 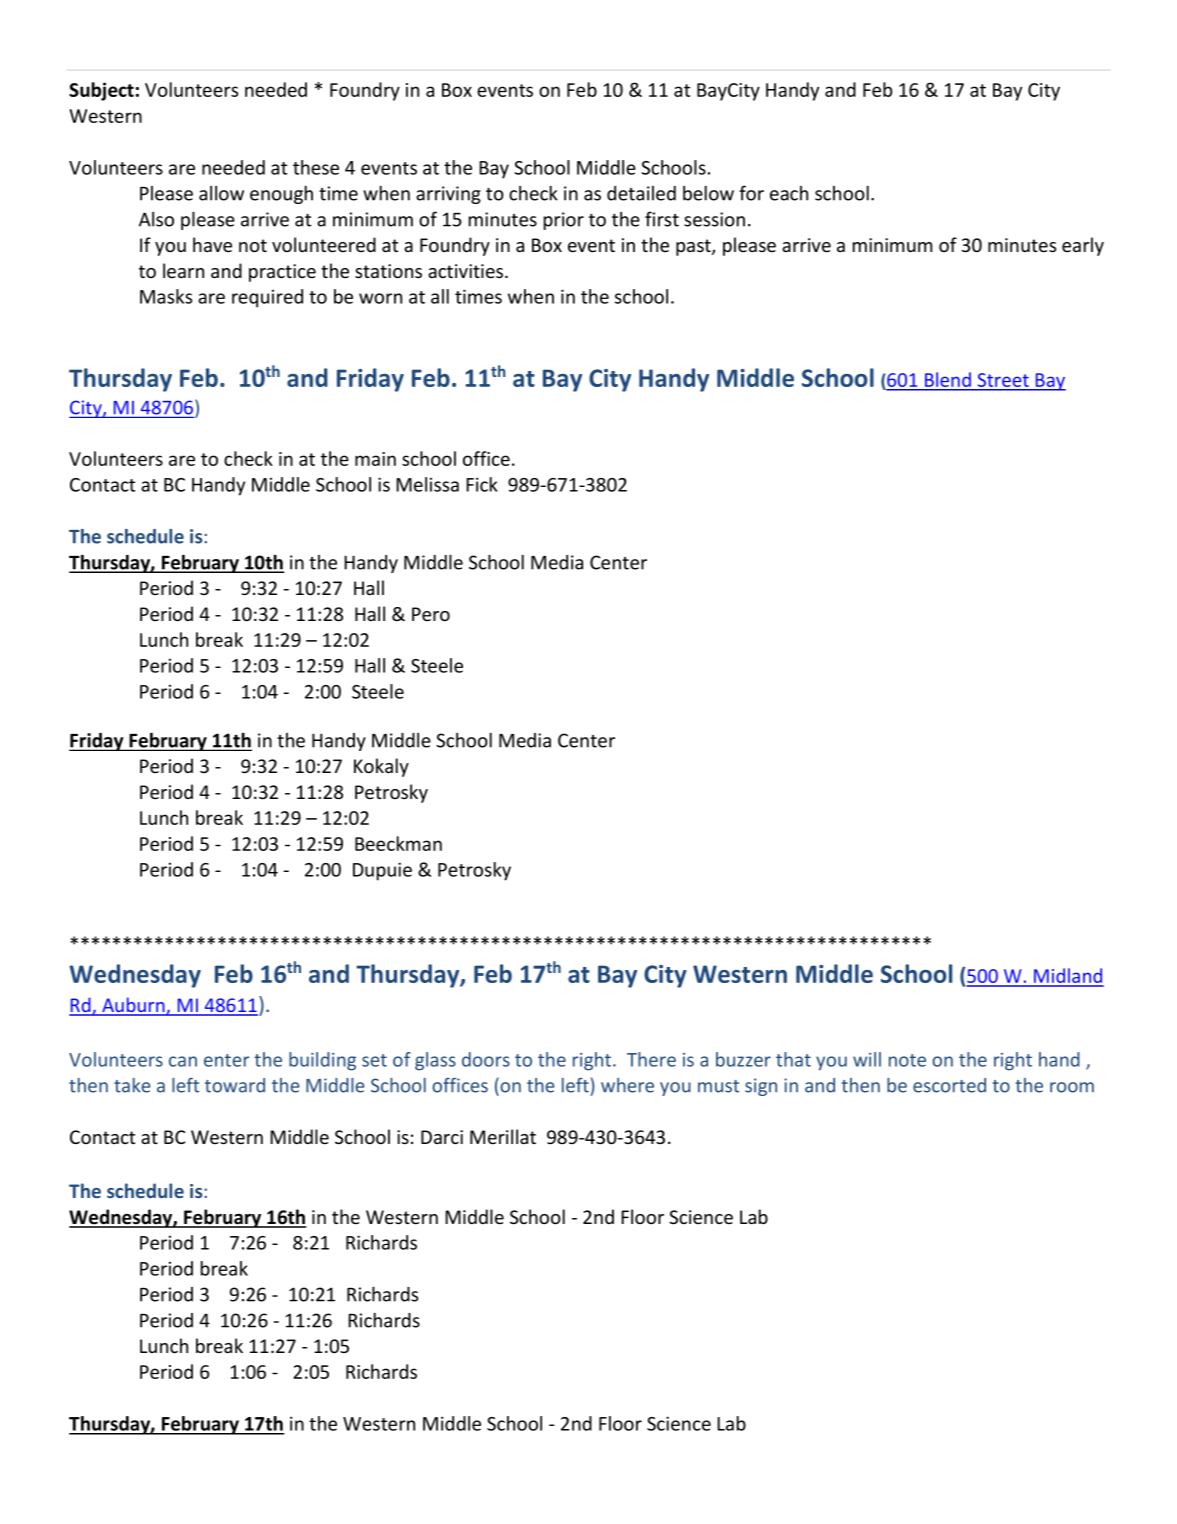 I want to click on Melissa, so click(x=427, y=484).
